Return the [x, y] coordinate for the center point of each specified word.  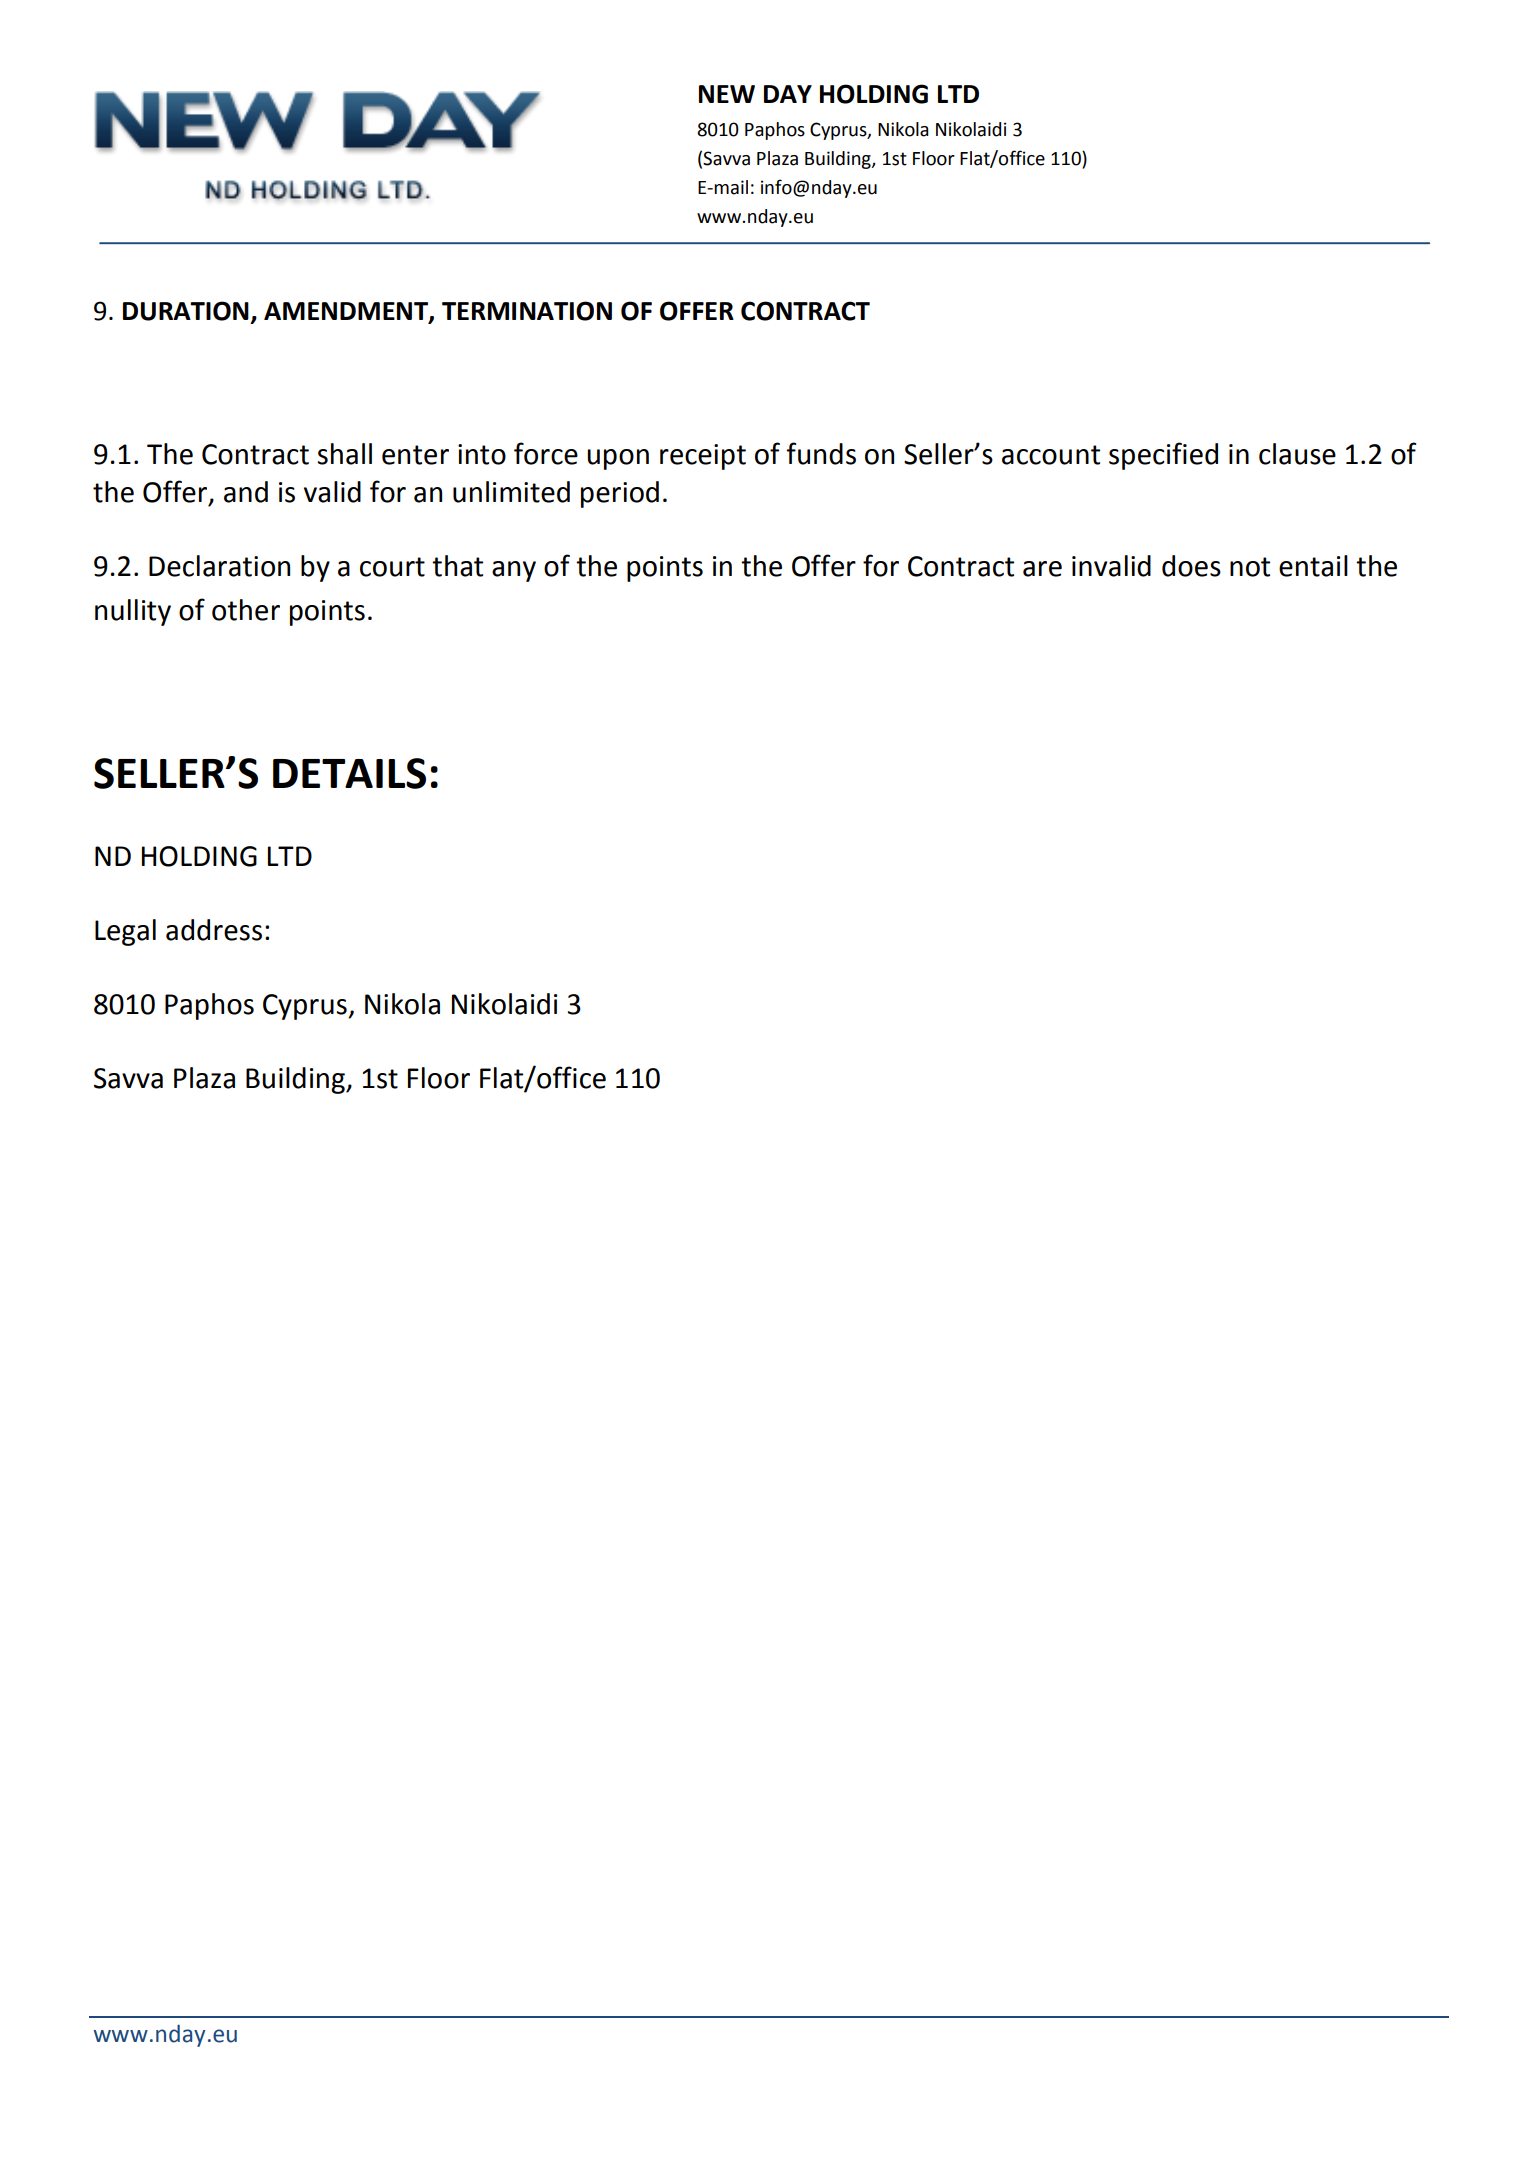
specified [1163, 456]
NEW [727, 94]
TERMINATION [527, 311]
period [620, 494]
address [214, 930]
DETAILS [349, 773]
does [1191, 566]
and [246, 492]
